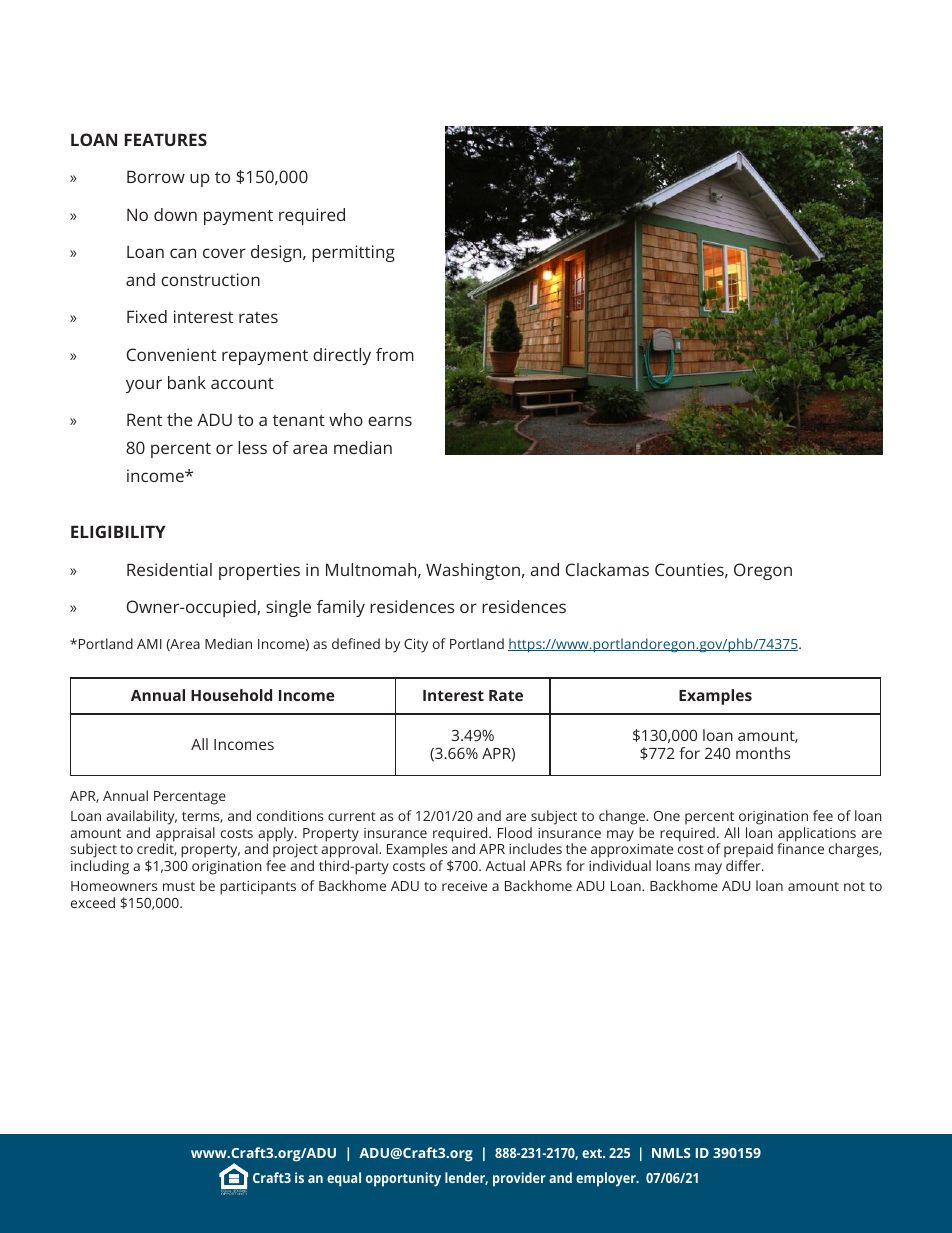  Describe the element at coordinates (231, 695) in the screenshot. I see `Household` at that location.
